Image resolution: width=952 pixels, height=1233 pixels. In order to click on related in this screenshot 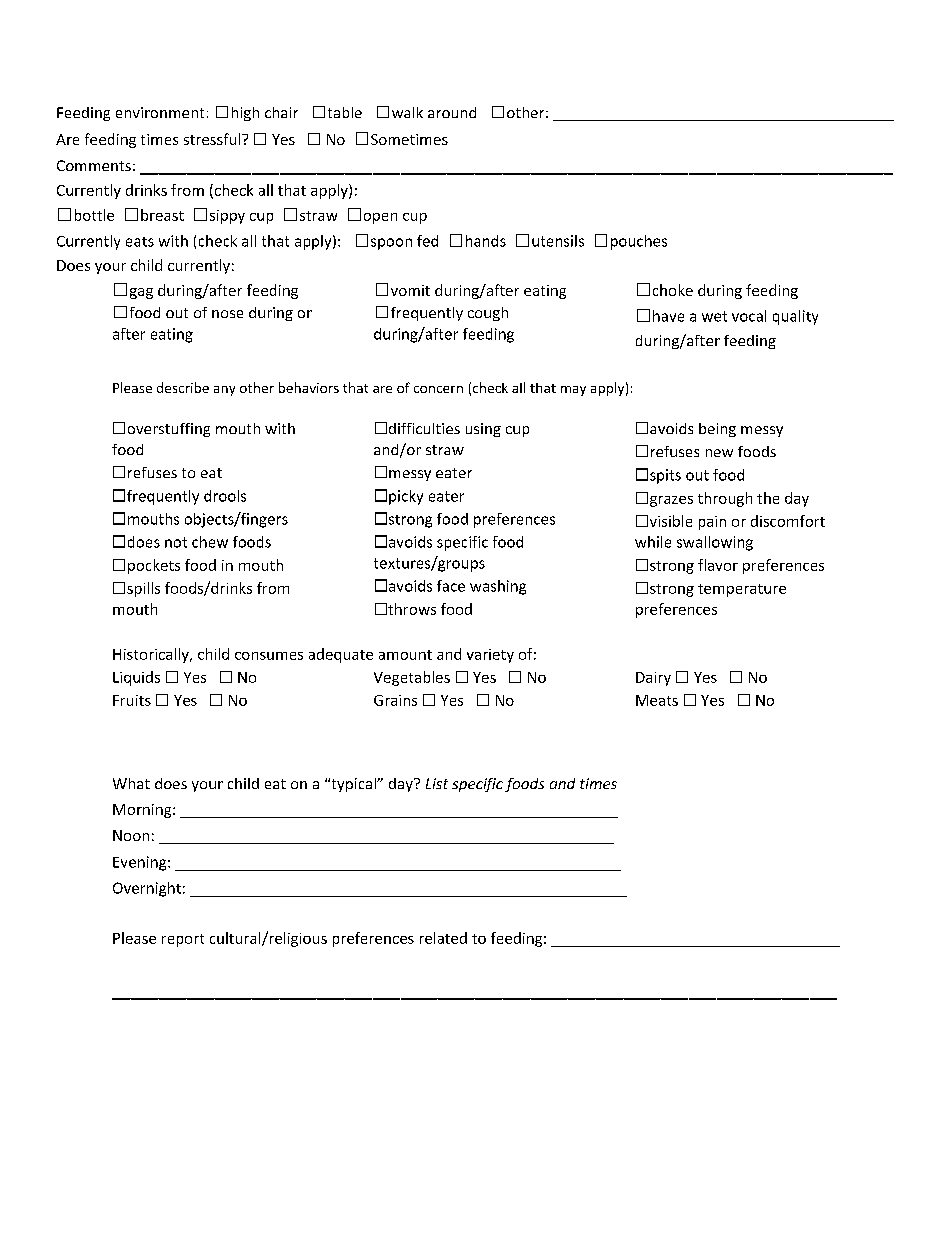, I will do `click(443, 938)`.
